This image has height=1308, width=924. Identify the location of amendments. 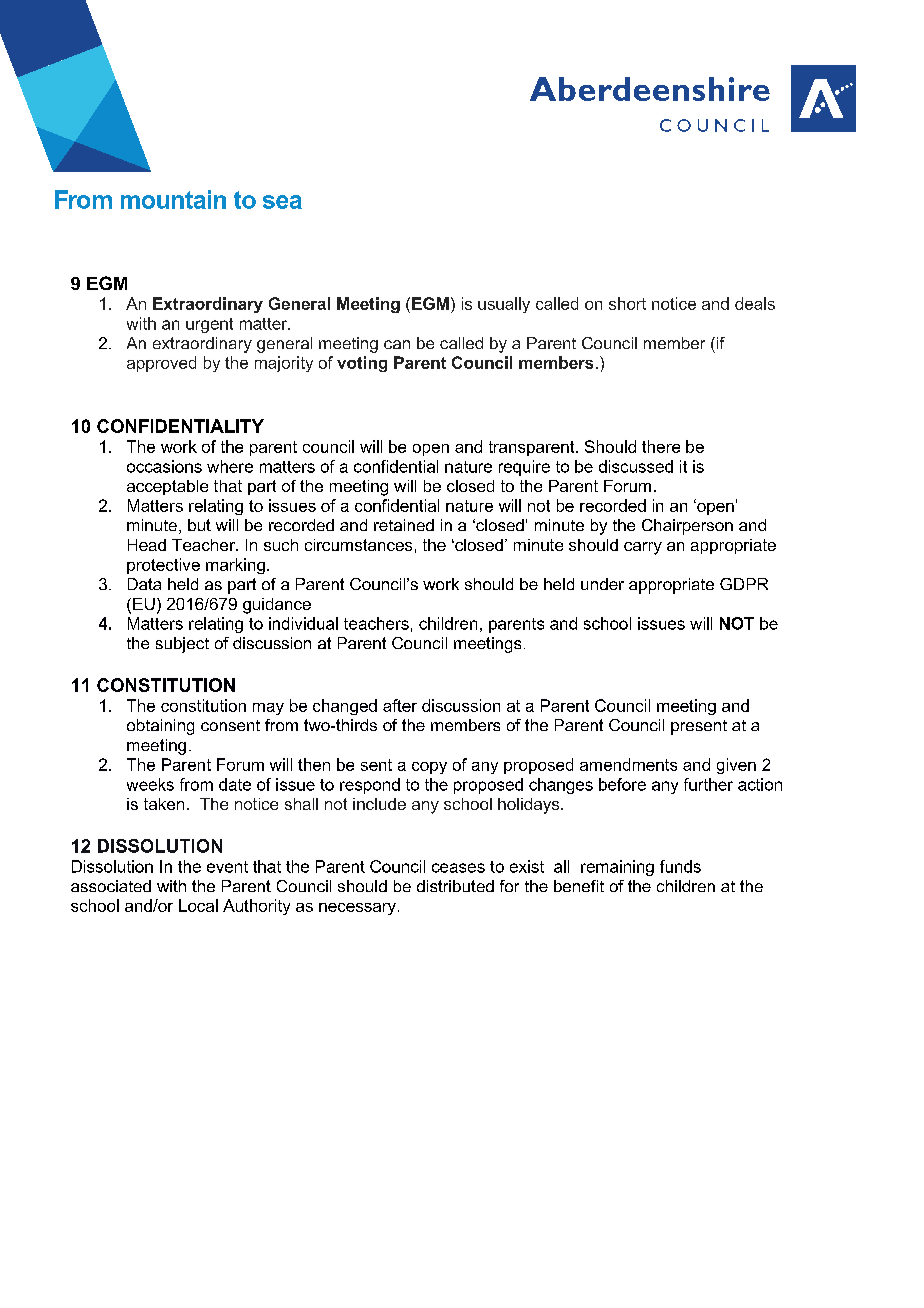
(628, 764).
